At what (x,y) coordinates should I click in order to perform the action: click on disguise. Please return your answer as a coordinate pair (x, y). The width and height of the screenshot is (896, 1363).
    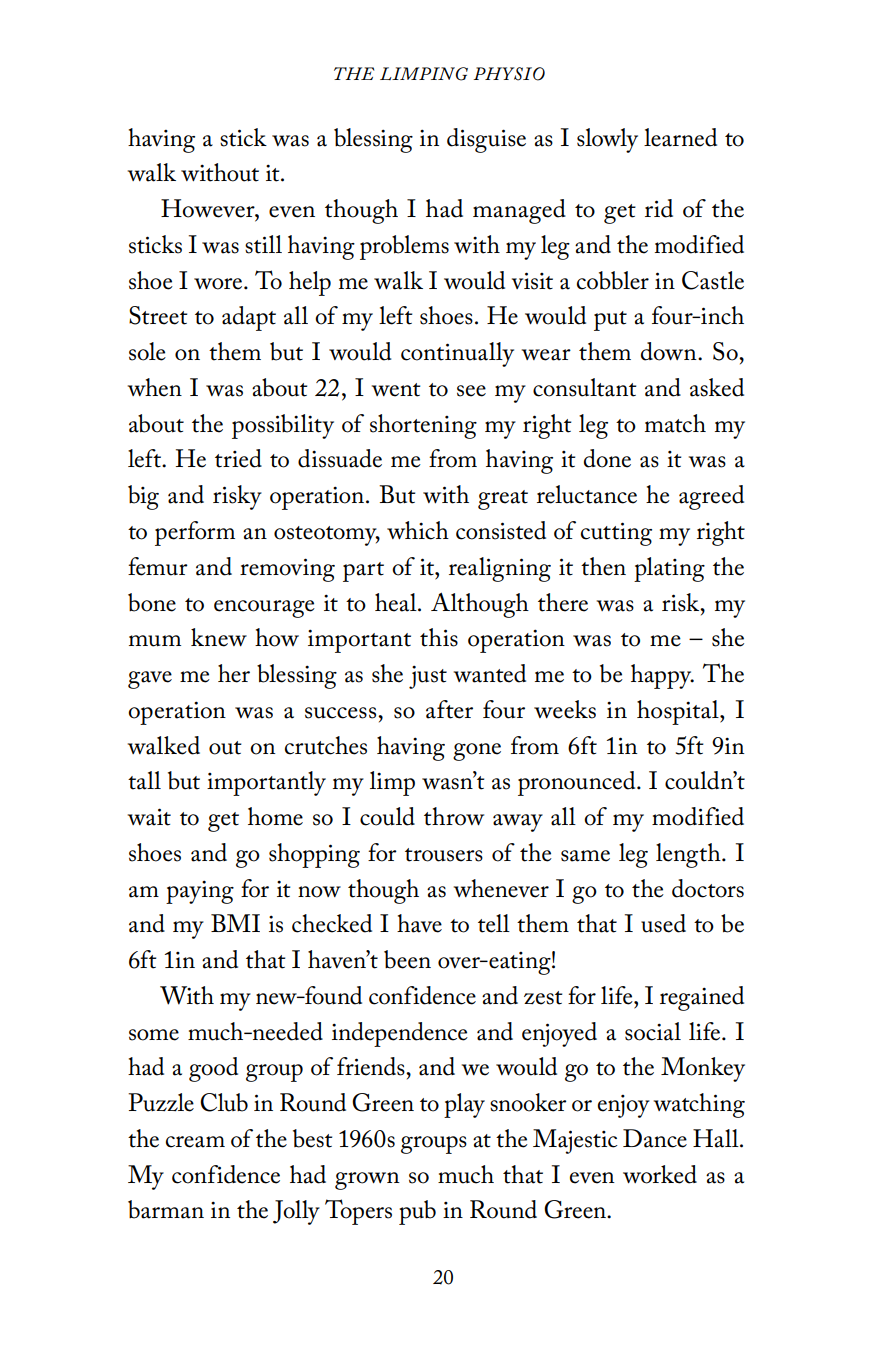
    Looking at the image, I should click on (486, 140).
